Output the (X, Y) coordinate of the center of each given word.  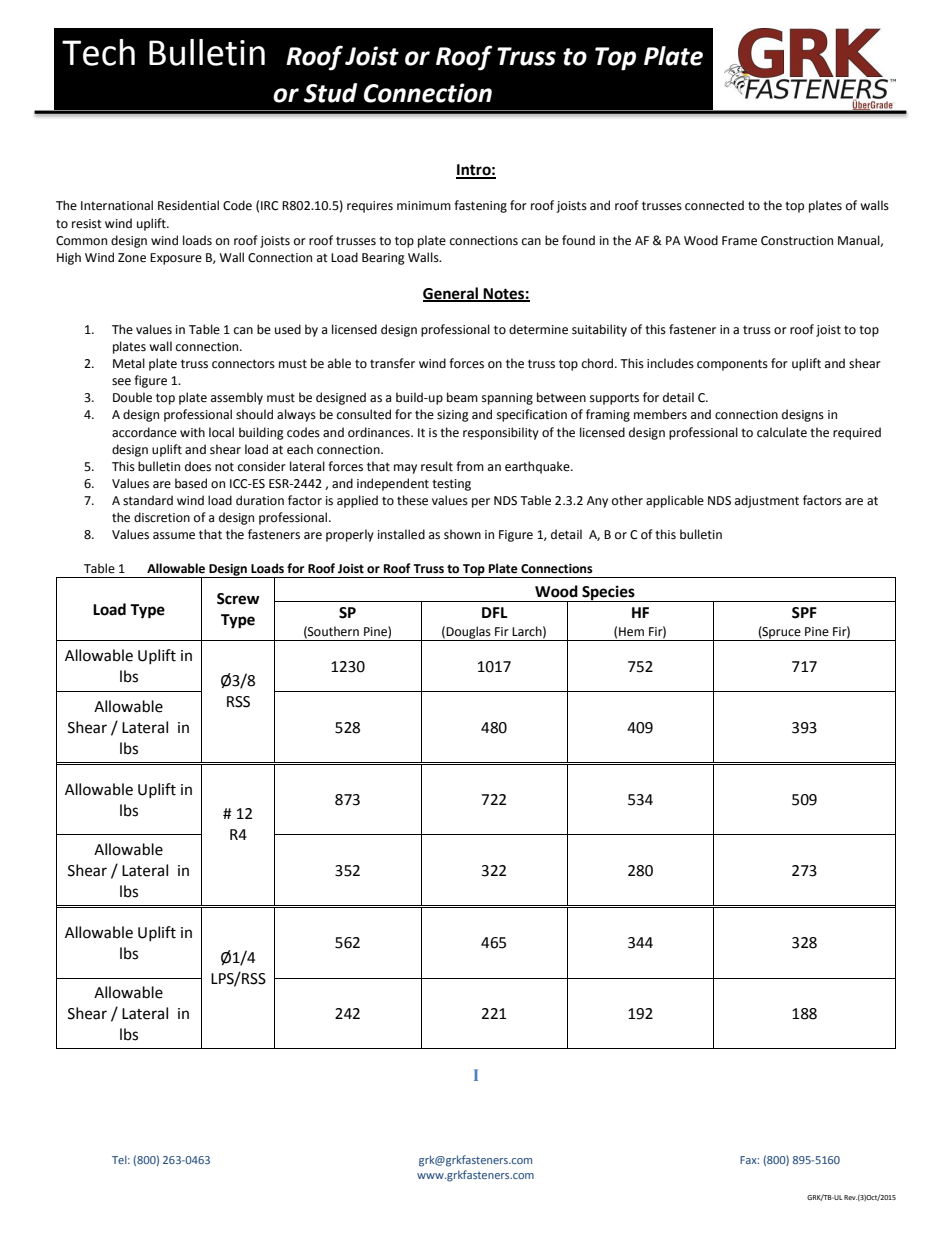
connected (714, 205)
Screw (238, 599)
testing (451, 485)
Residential (188, 205)
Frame (739, 241)
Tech (98, 52)
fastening (480, 206)
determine (538, 329)
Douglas (469, 633)
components (732, 365)
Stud (330, 93)
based (191, 483)
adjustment (767, 501)
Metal (129, 363)
